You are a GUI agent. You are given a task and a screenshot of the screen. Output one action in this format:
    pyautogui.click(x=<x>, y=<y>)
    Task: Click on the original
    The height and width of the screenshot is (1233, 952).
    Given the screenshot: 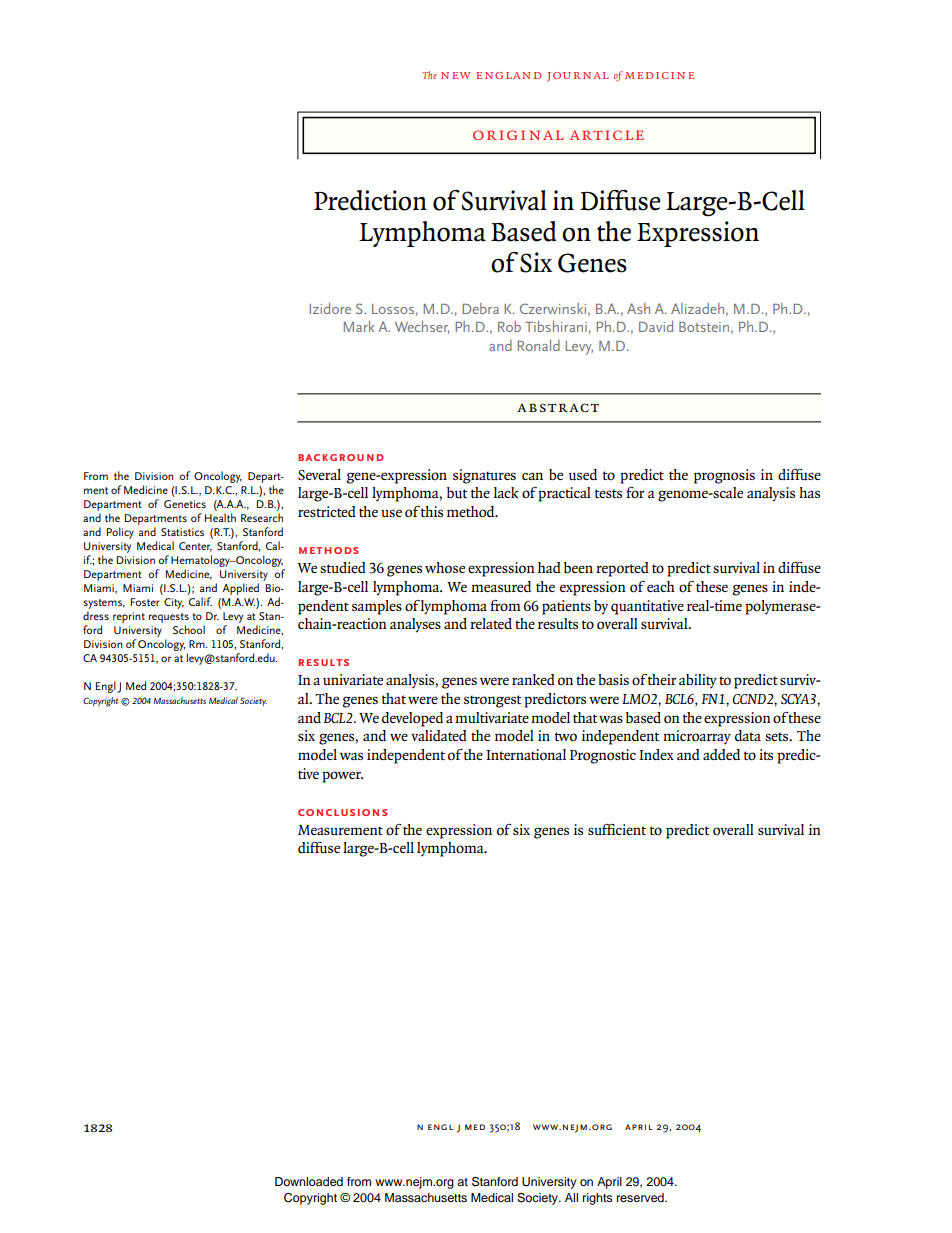 What is the action you would take?
    pyautogui.click(x=518, y=135)
